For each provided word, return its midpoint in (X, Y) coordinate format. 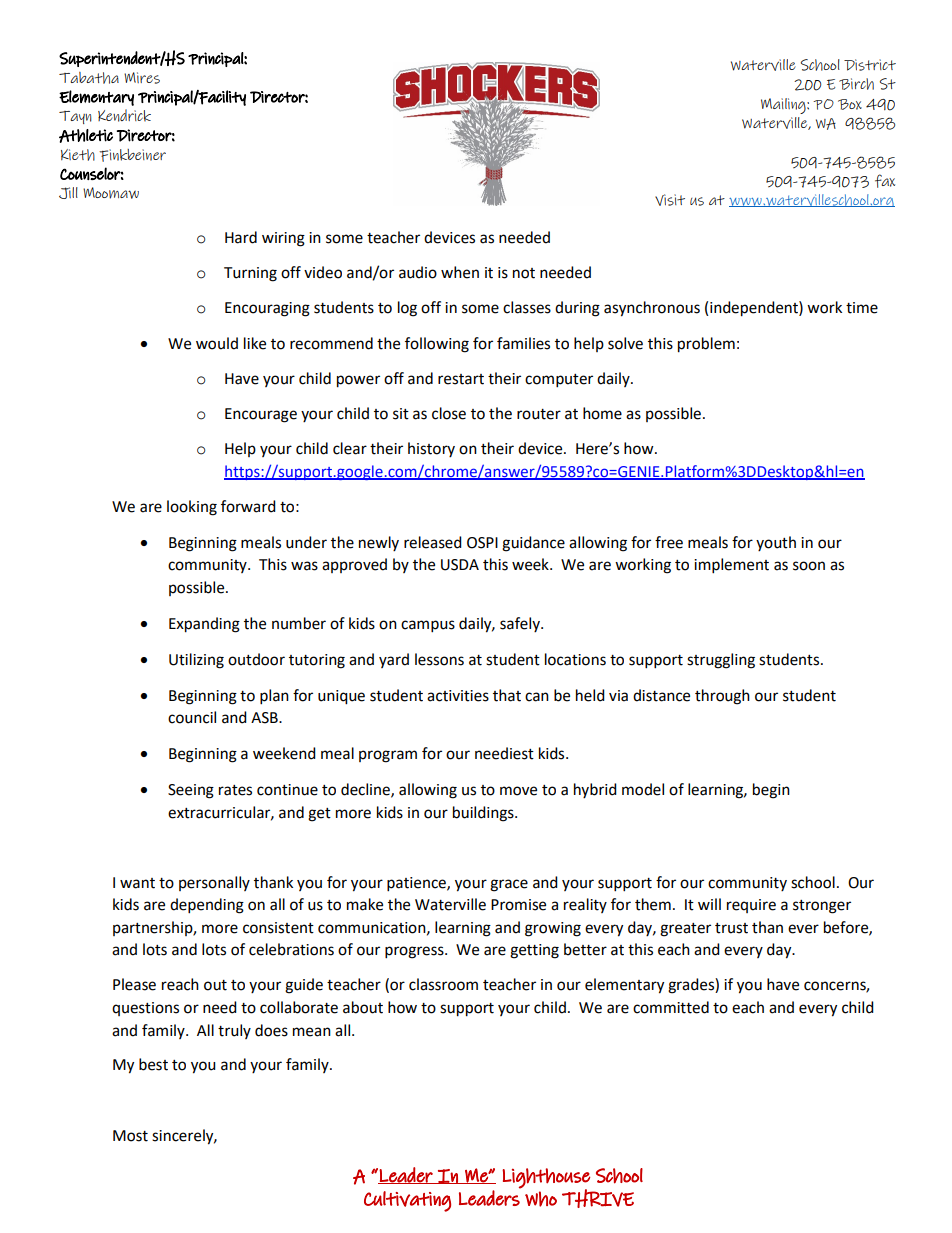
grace (509, 885)
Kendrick (124, 115)
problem (706, 345)
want (137, 883)
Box (850, 104)
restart (461, 379)
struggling (721, 661)
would (217, 343)
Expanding (204, 625)
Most (130, 1136)
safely (521, 624)
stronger (822, 907)
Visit (670, 200)
